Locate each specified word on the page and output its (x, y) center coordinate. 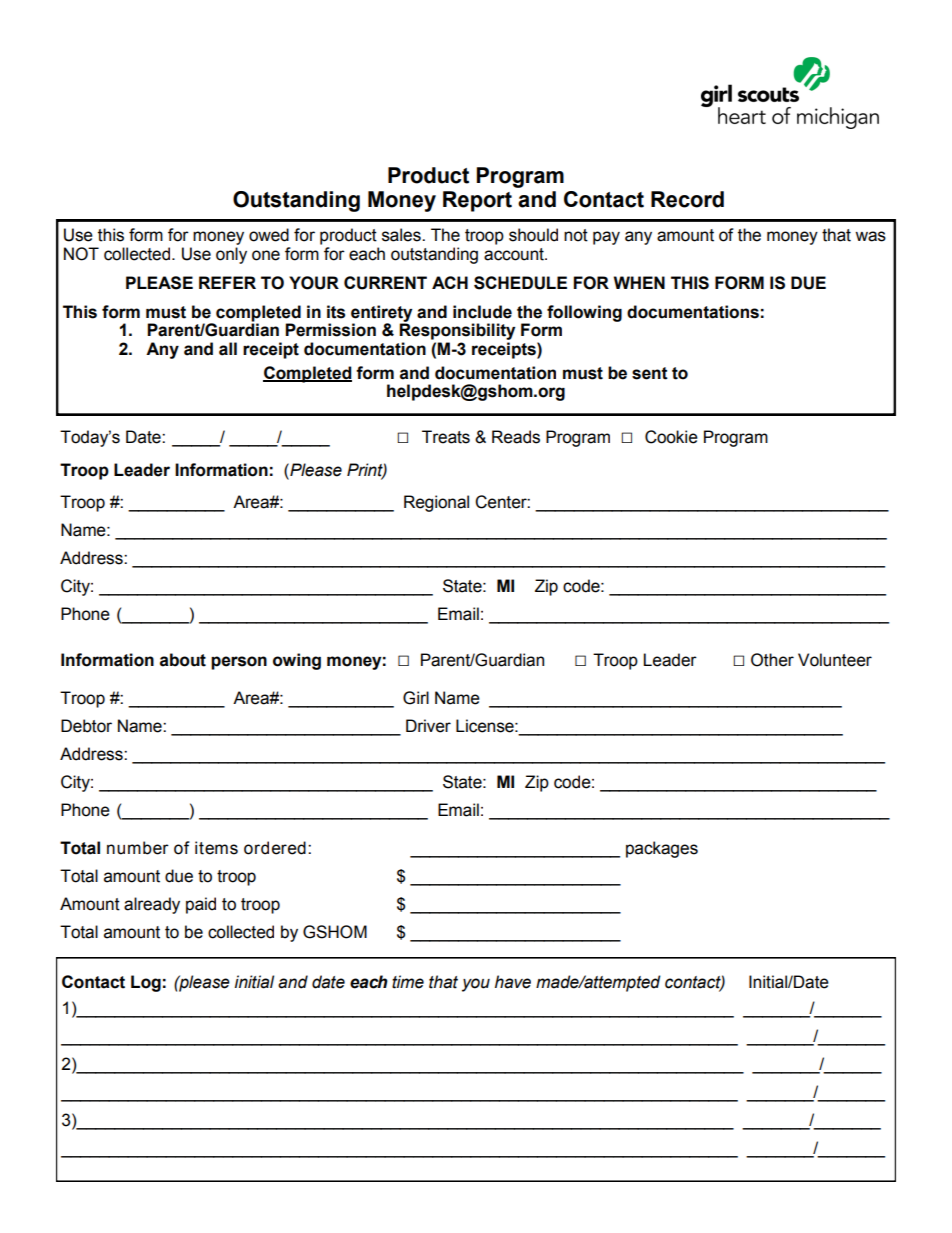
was (870, 236)
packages (662, 849)
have (513, 982)
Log (146, 983)
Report (477, 201)
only (231, 255)
